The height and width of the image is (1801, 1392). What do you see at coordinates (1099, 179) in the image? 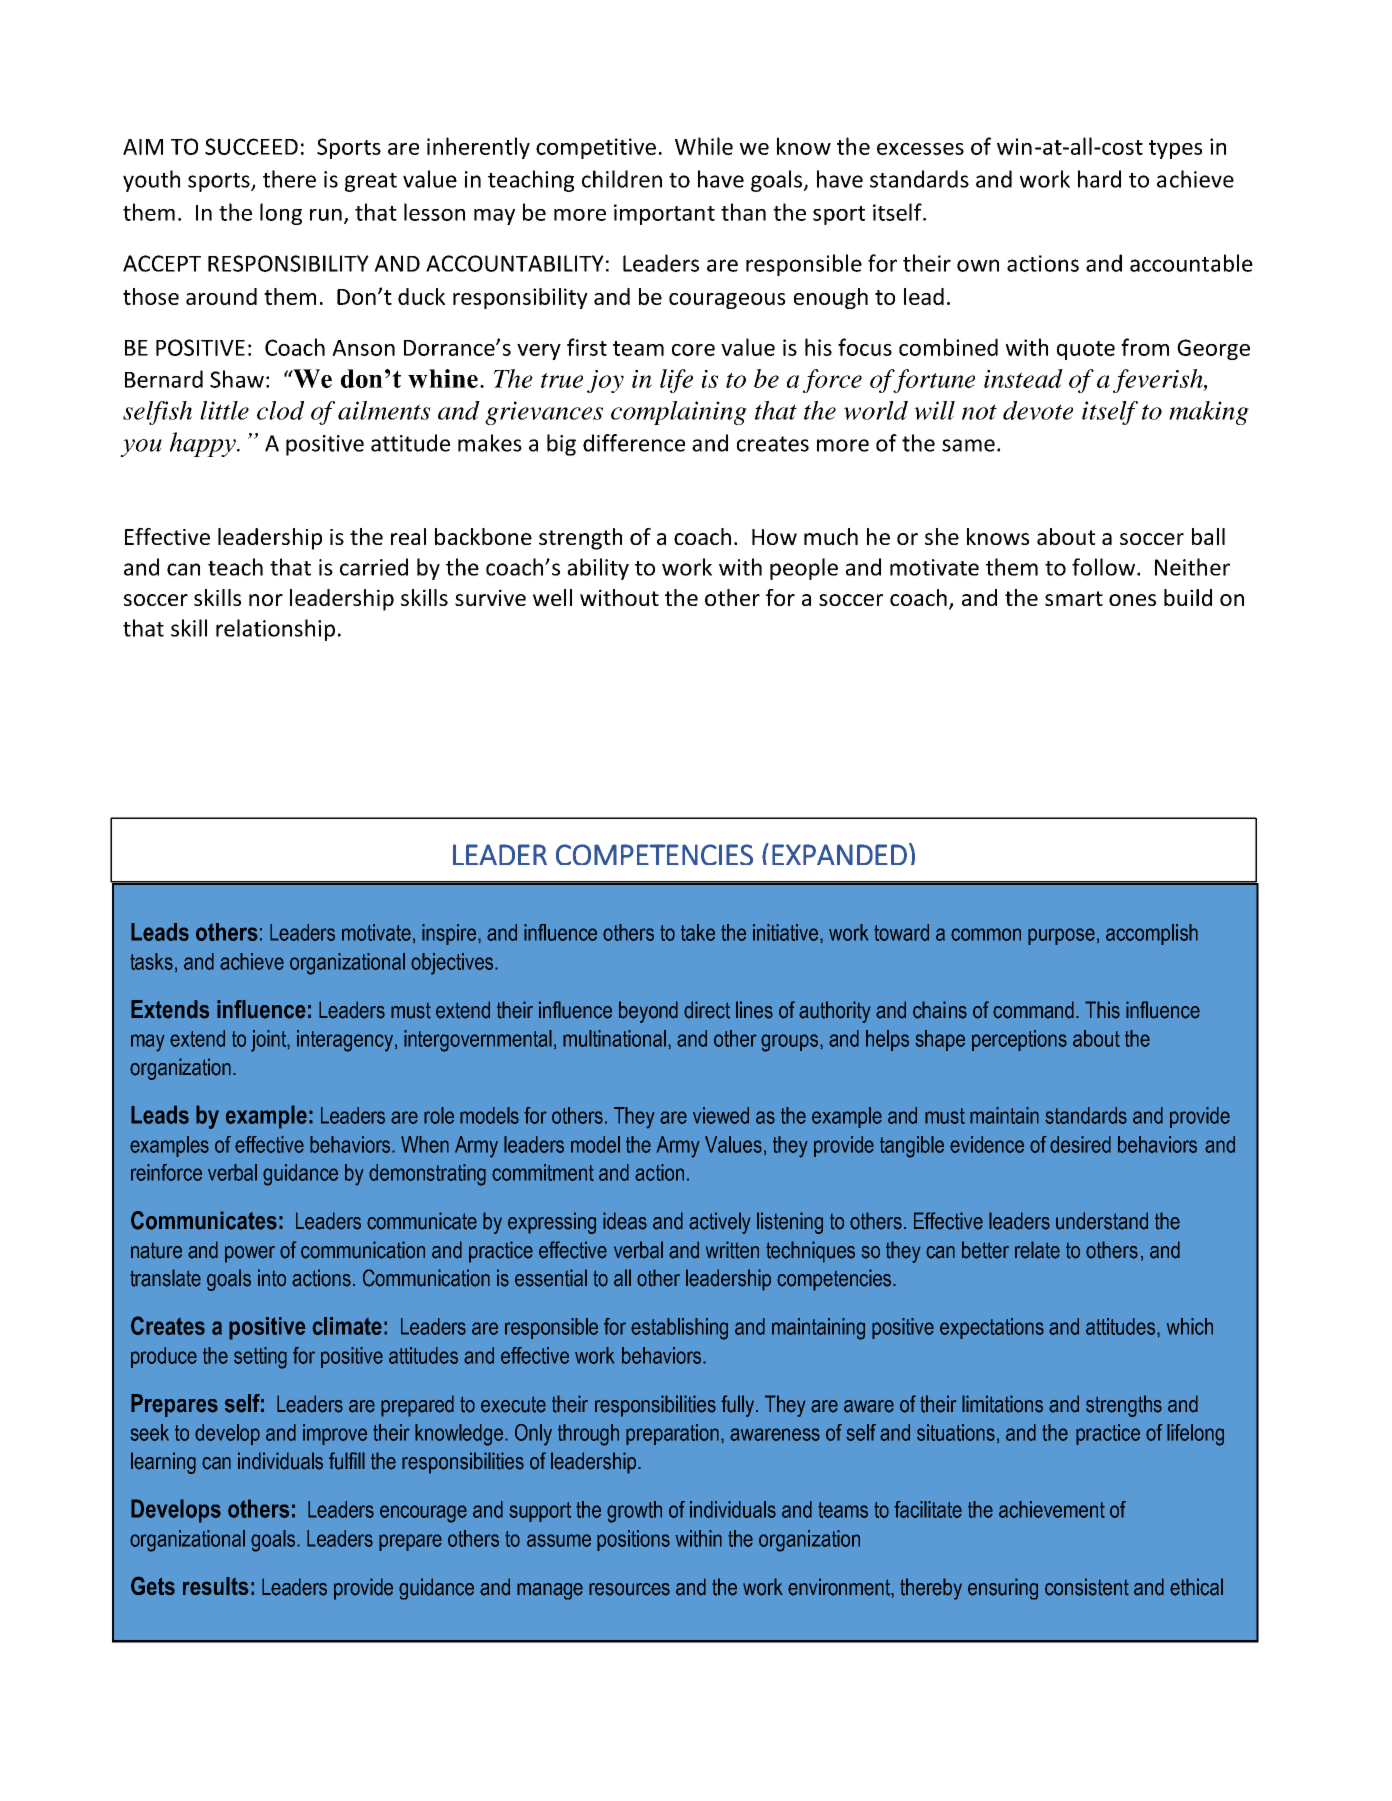
I see `hard` at bounding box center [1099, 179].
